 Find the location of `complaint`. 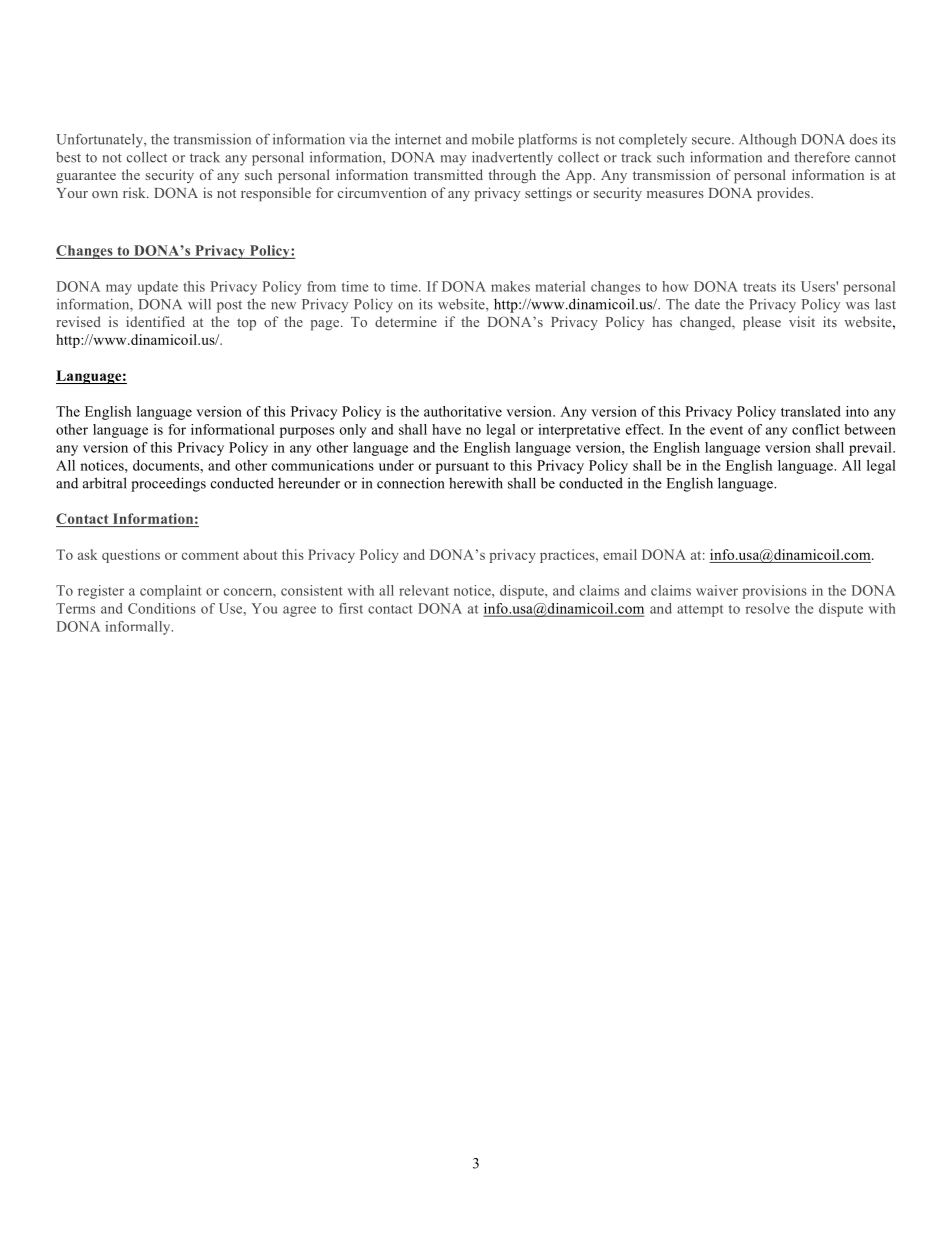

complaint is located at coordinates (171, 592).
